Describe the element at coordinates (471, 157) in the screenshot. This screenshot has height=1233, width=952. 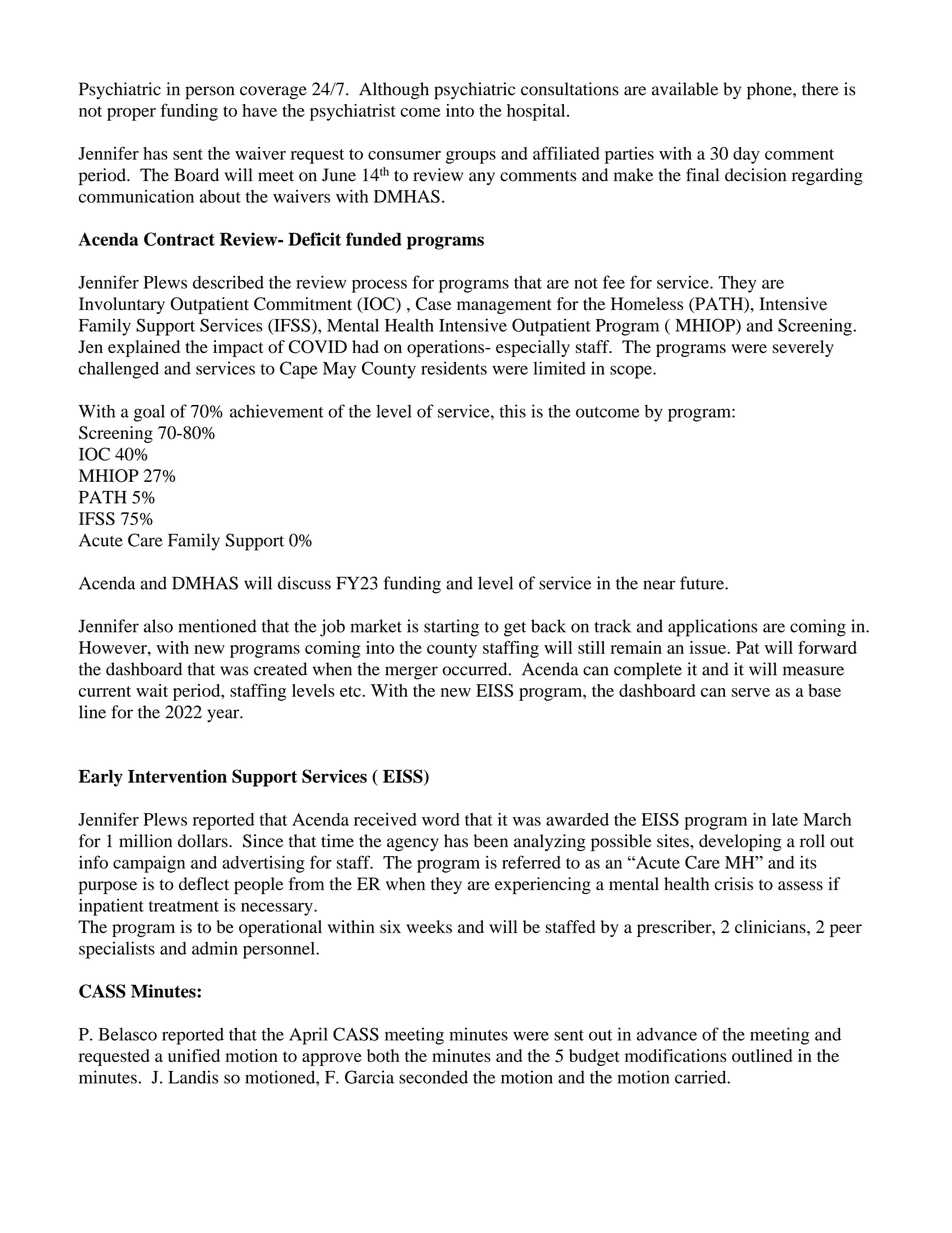
I see `groups` at that location.
